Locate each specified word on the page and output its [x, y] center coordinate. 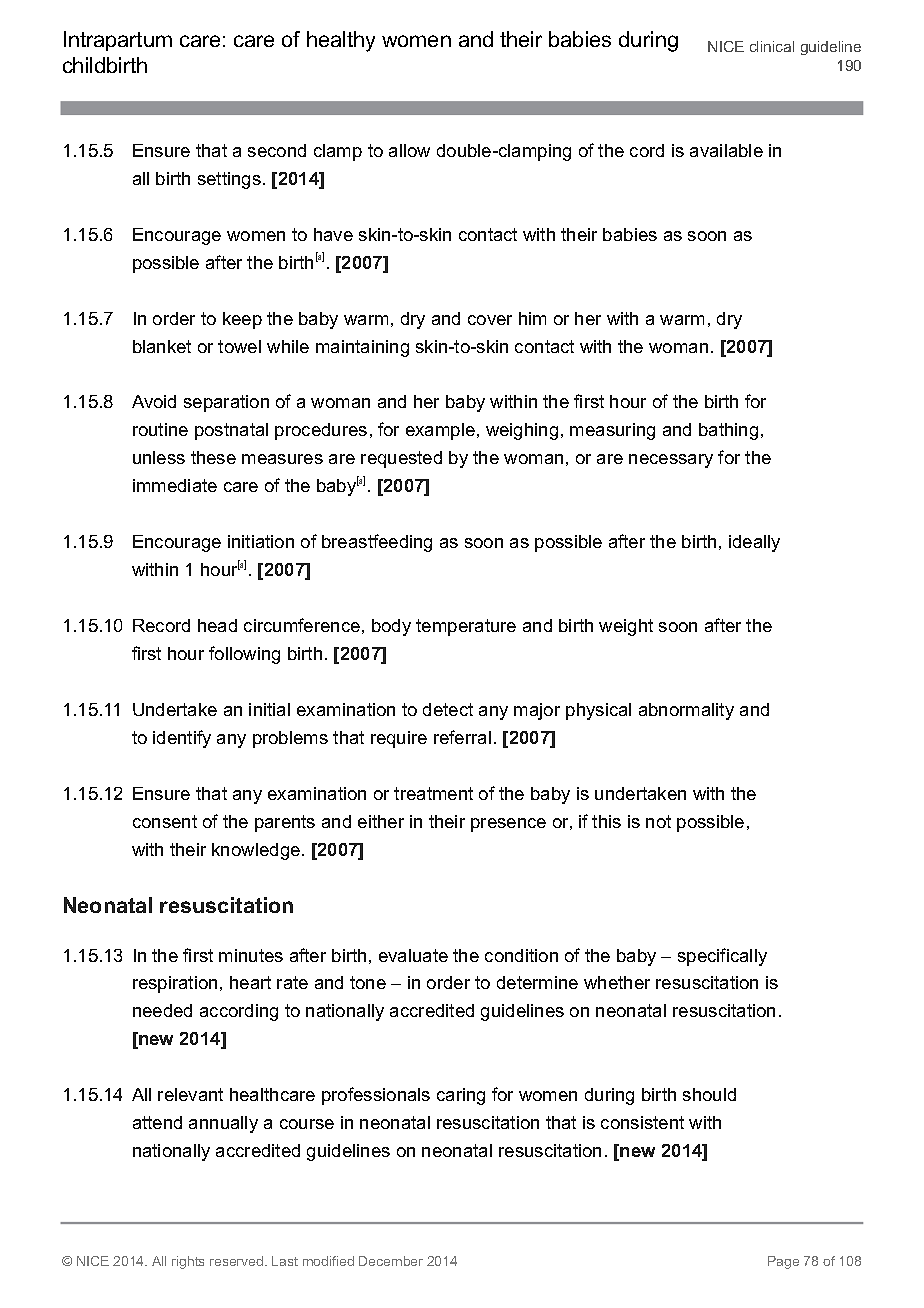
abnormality [686, 711]
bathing [728, 431]
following [244, 655]
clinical [772, 46]
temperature [466, 627]
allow [409, 150]
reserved [238, 1261]
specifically [722, 957]
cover [490, 320]
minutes [251, 955]
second [277, 150]
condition [521, 955]
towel [239, 346]
